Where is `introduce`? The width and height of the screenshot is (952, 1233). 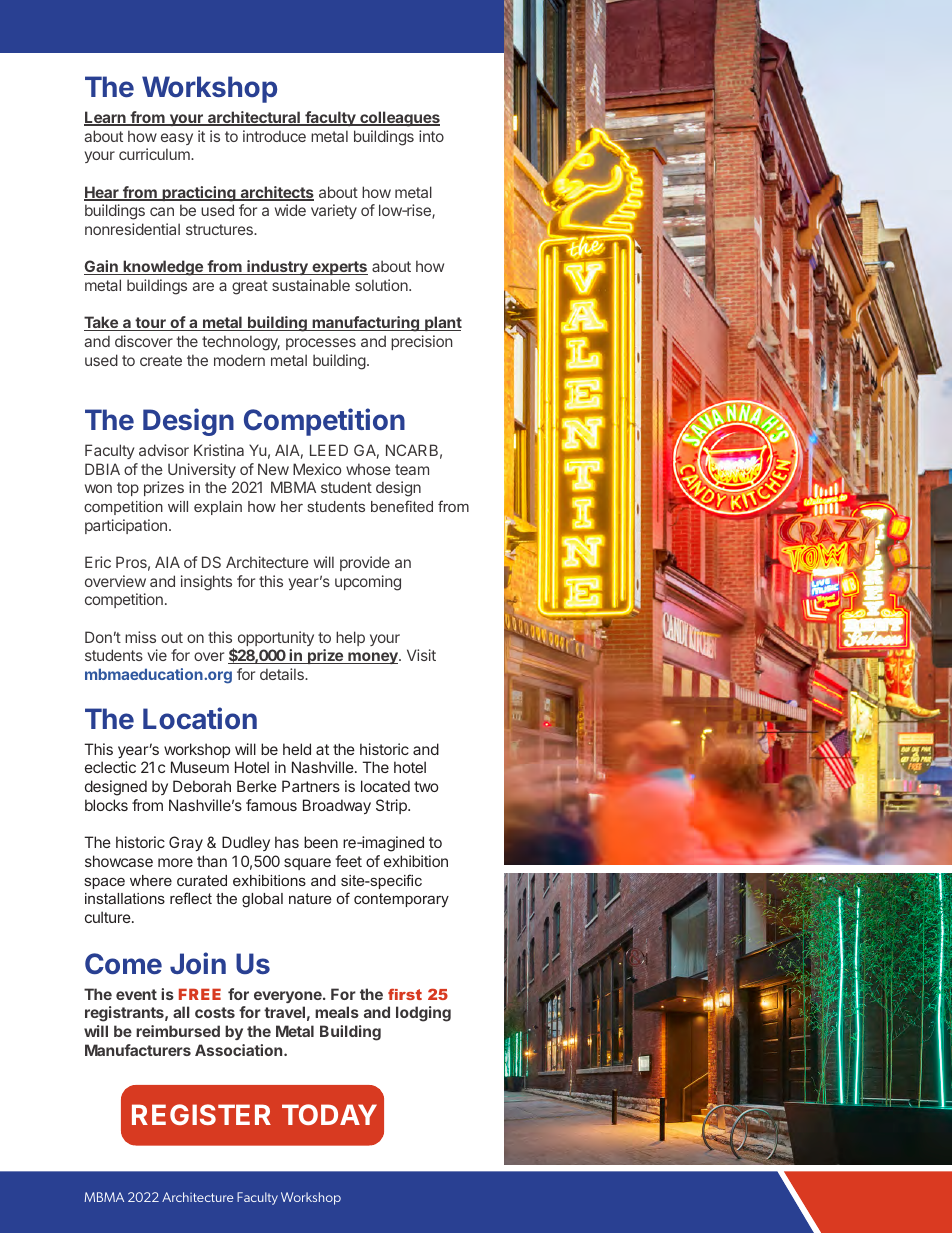 introduce is located at coordinates (274, 136).
